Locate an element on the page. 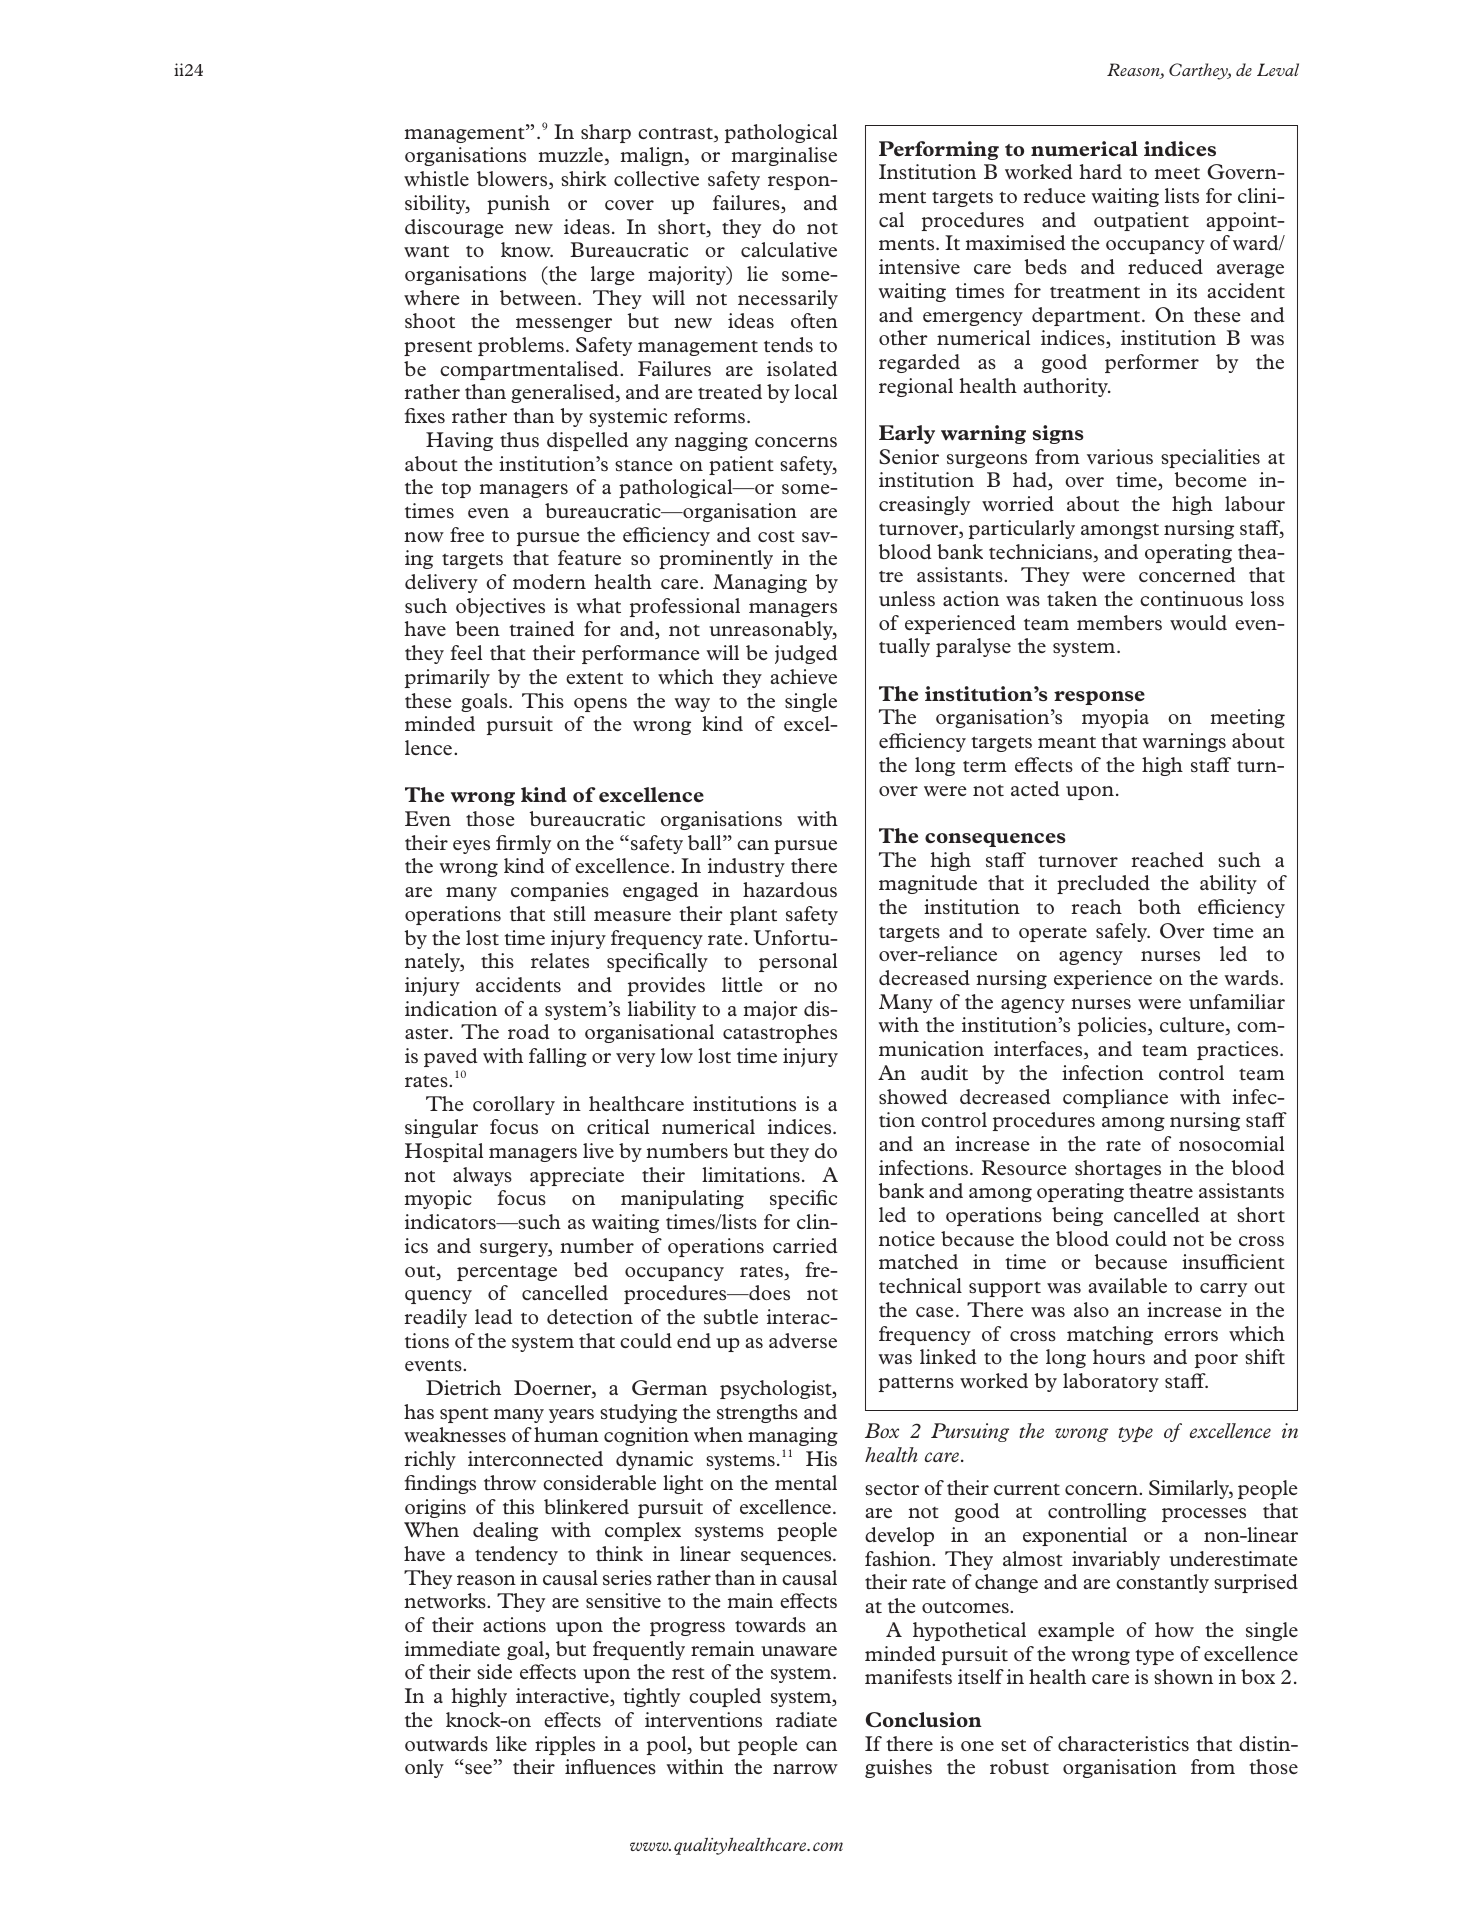  hard is located at coordinates (1100, 171).
